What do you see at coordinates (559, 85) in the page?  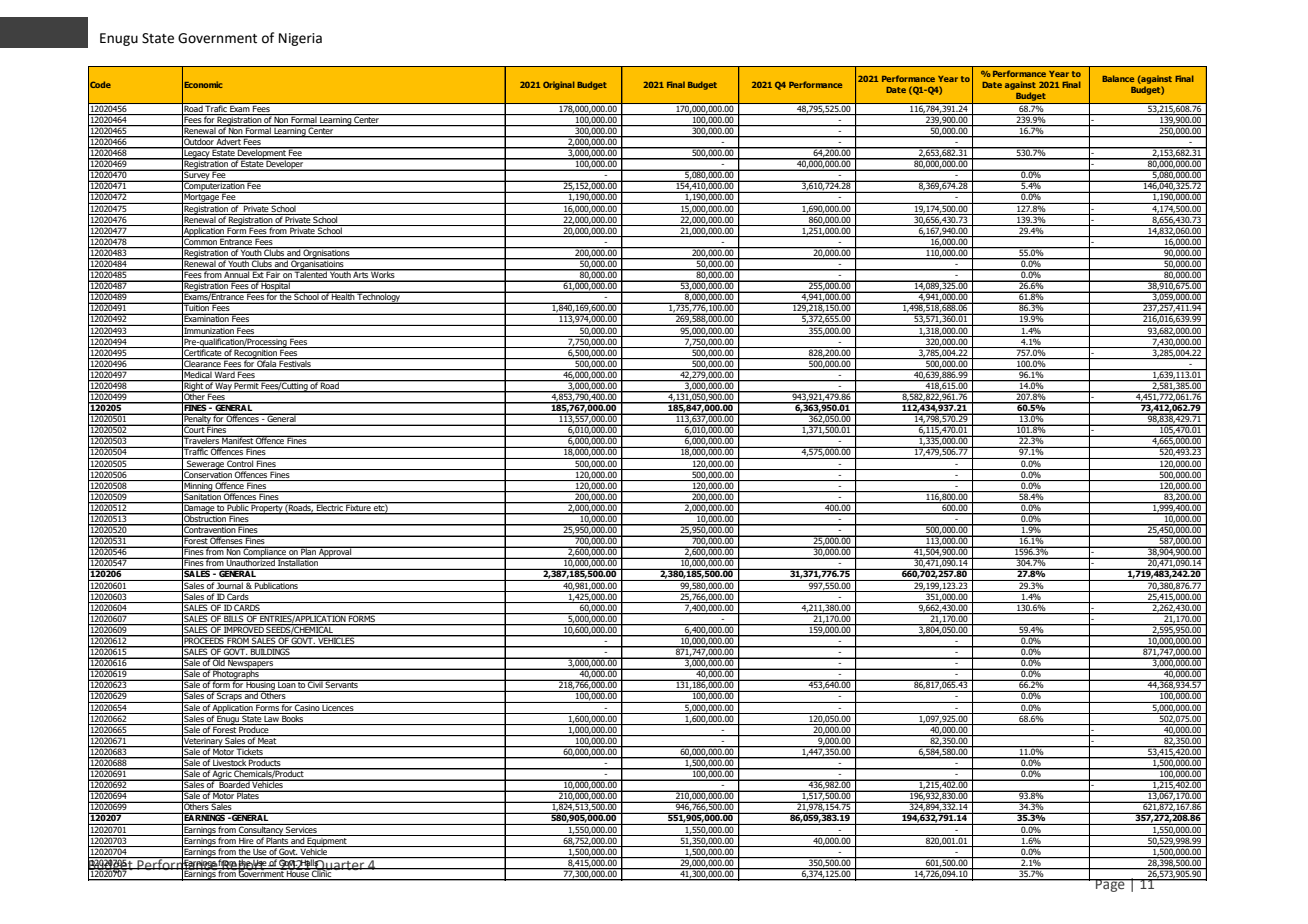 I see `Original` at bounding box center [559, 85].
